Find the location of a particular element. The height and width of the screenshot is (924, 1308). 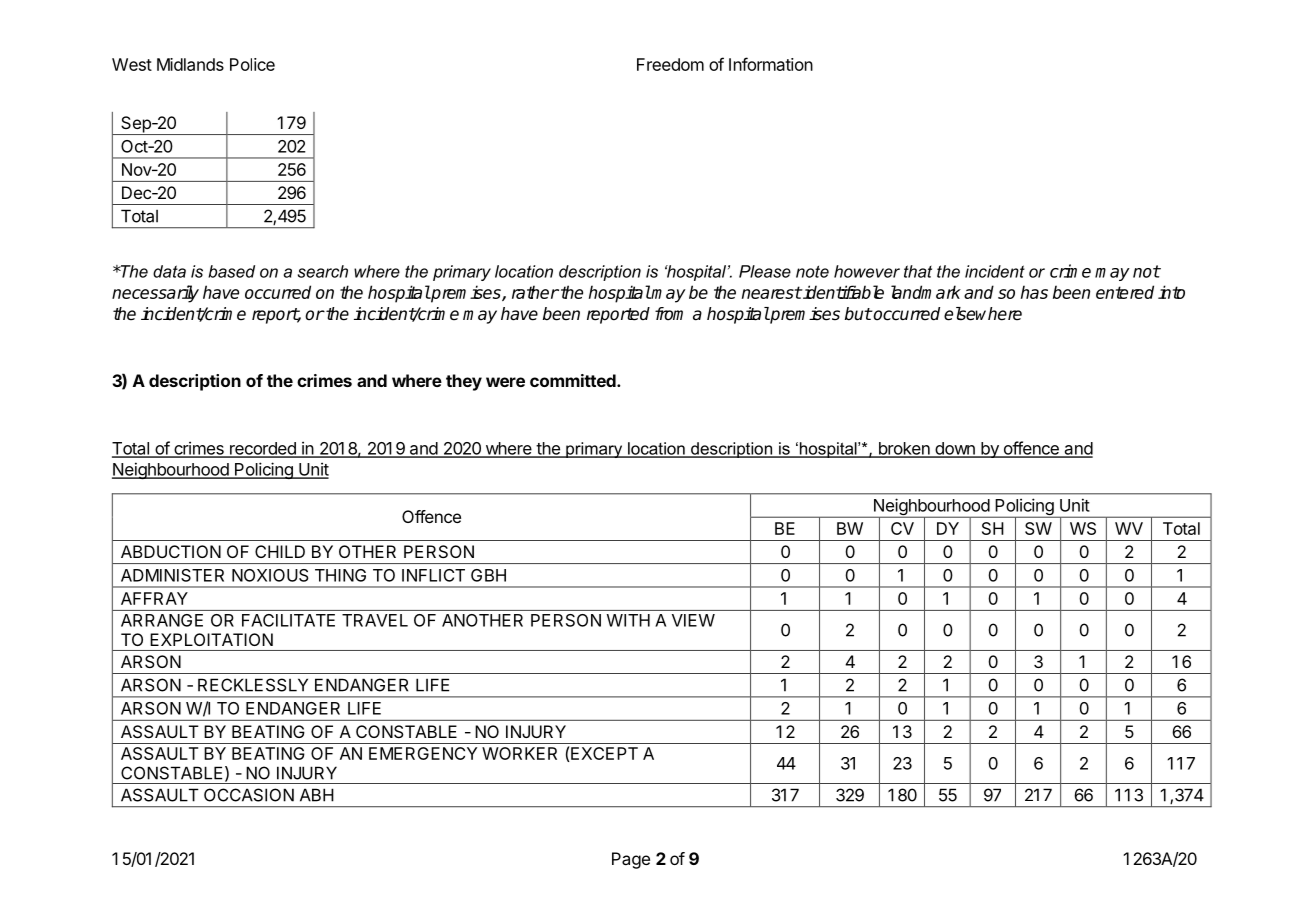

NOXIOUS is located at coordinates (270, 575).
